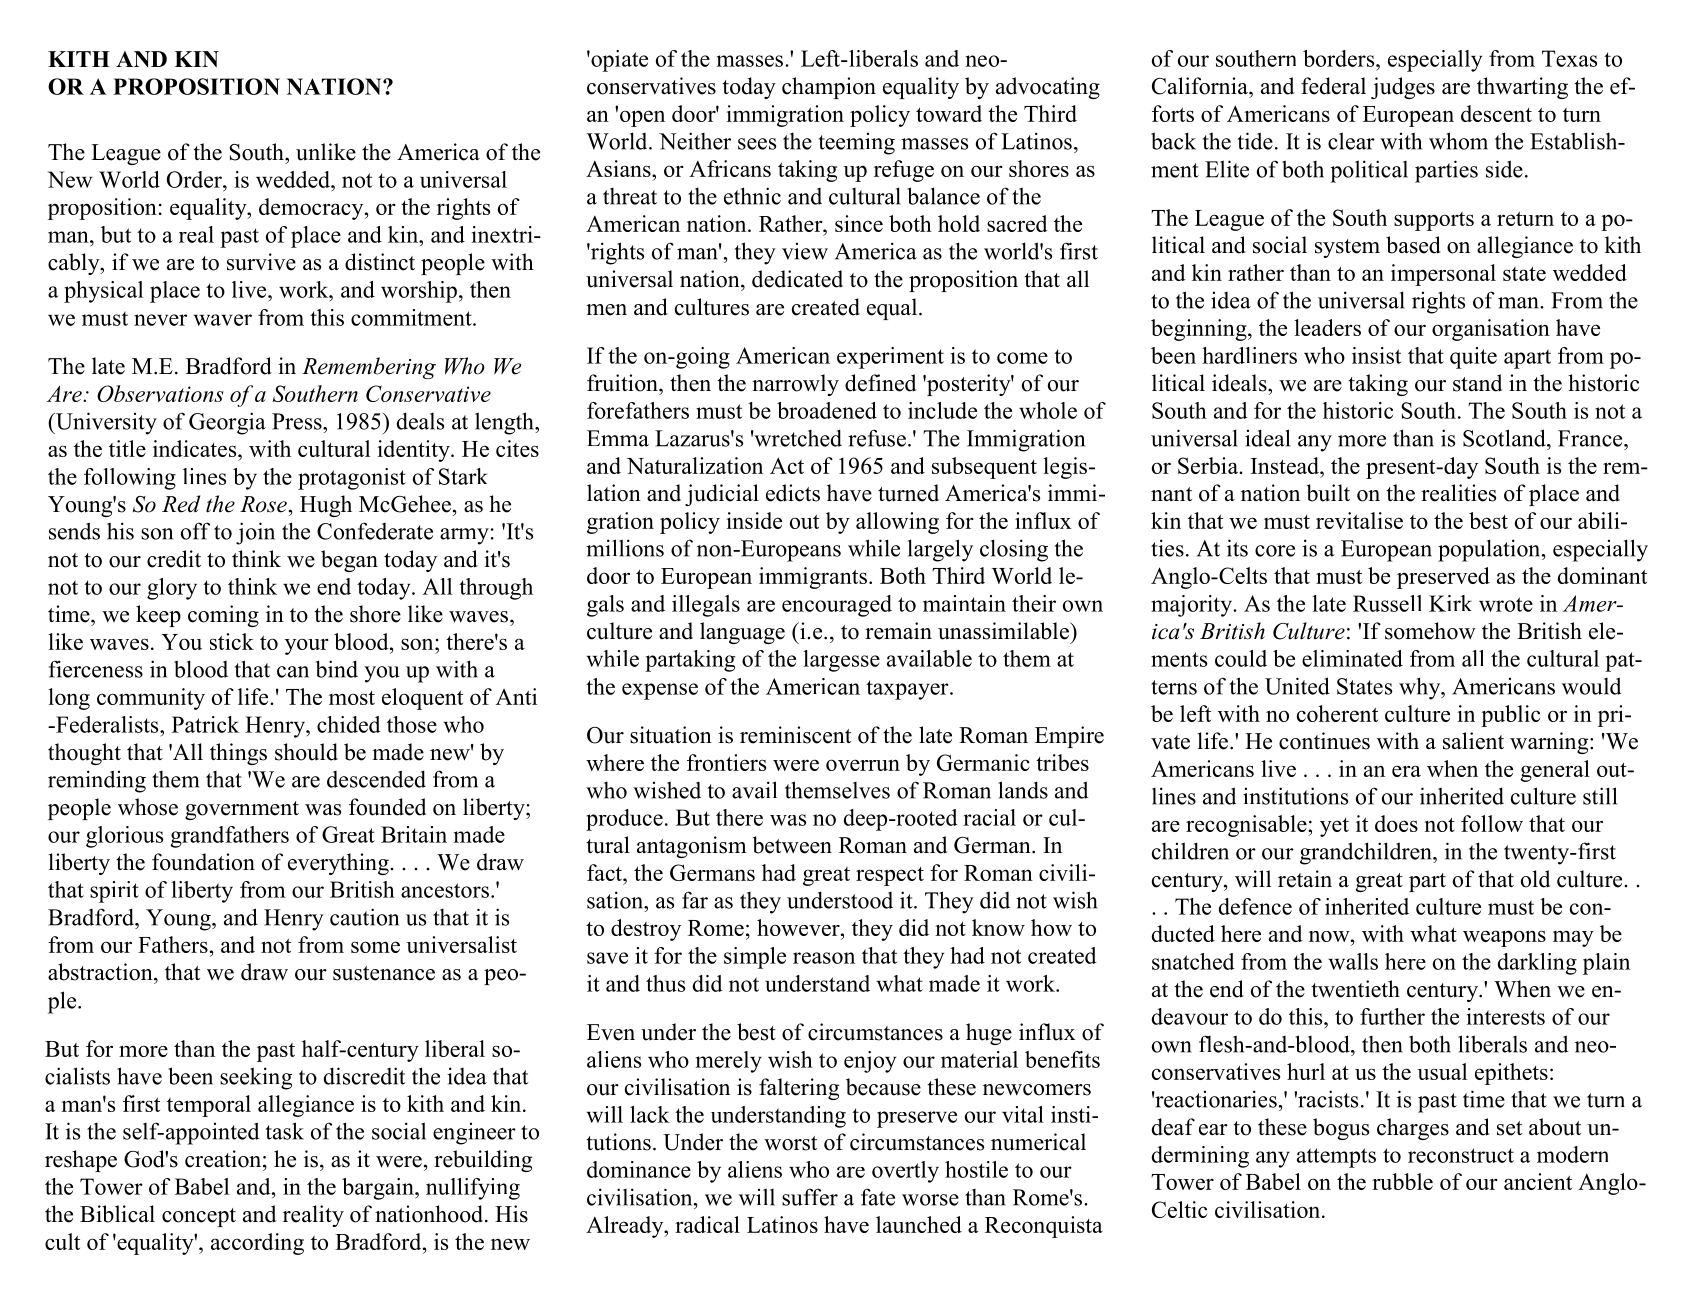 The width and height of the image is (1694, 1309). What do you see at coordinates (232, 641) in the image?
I see `stick` at bounding box center [232, 641].
